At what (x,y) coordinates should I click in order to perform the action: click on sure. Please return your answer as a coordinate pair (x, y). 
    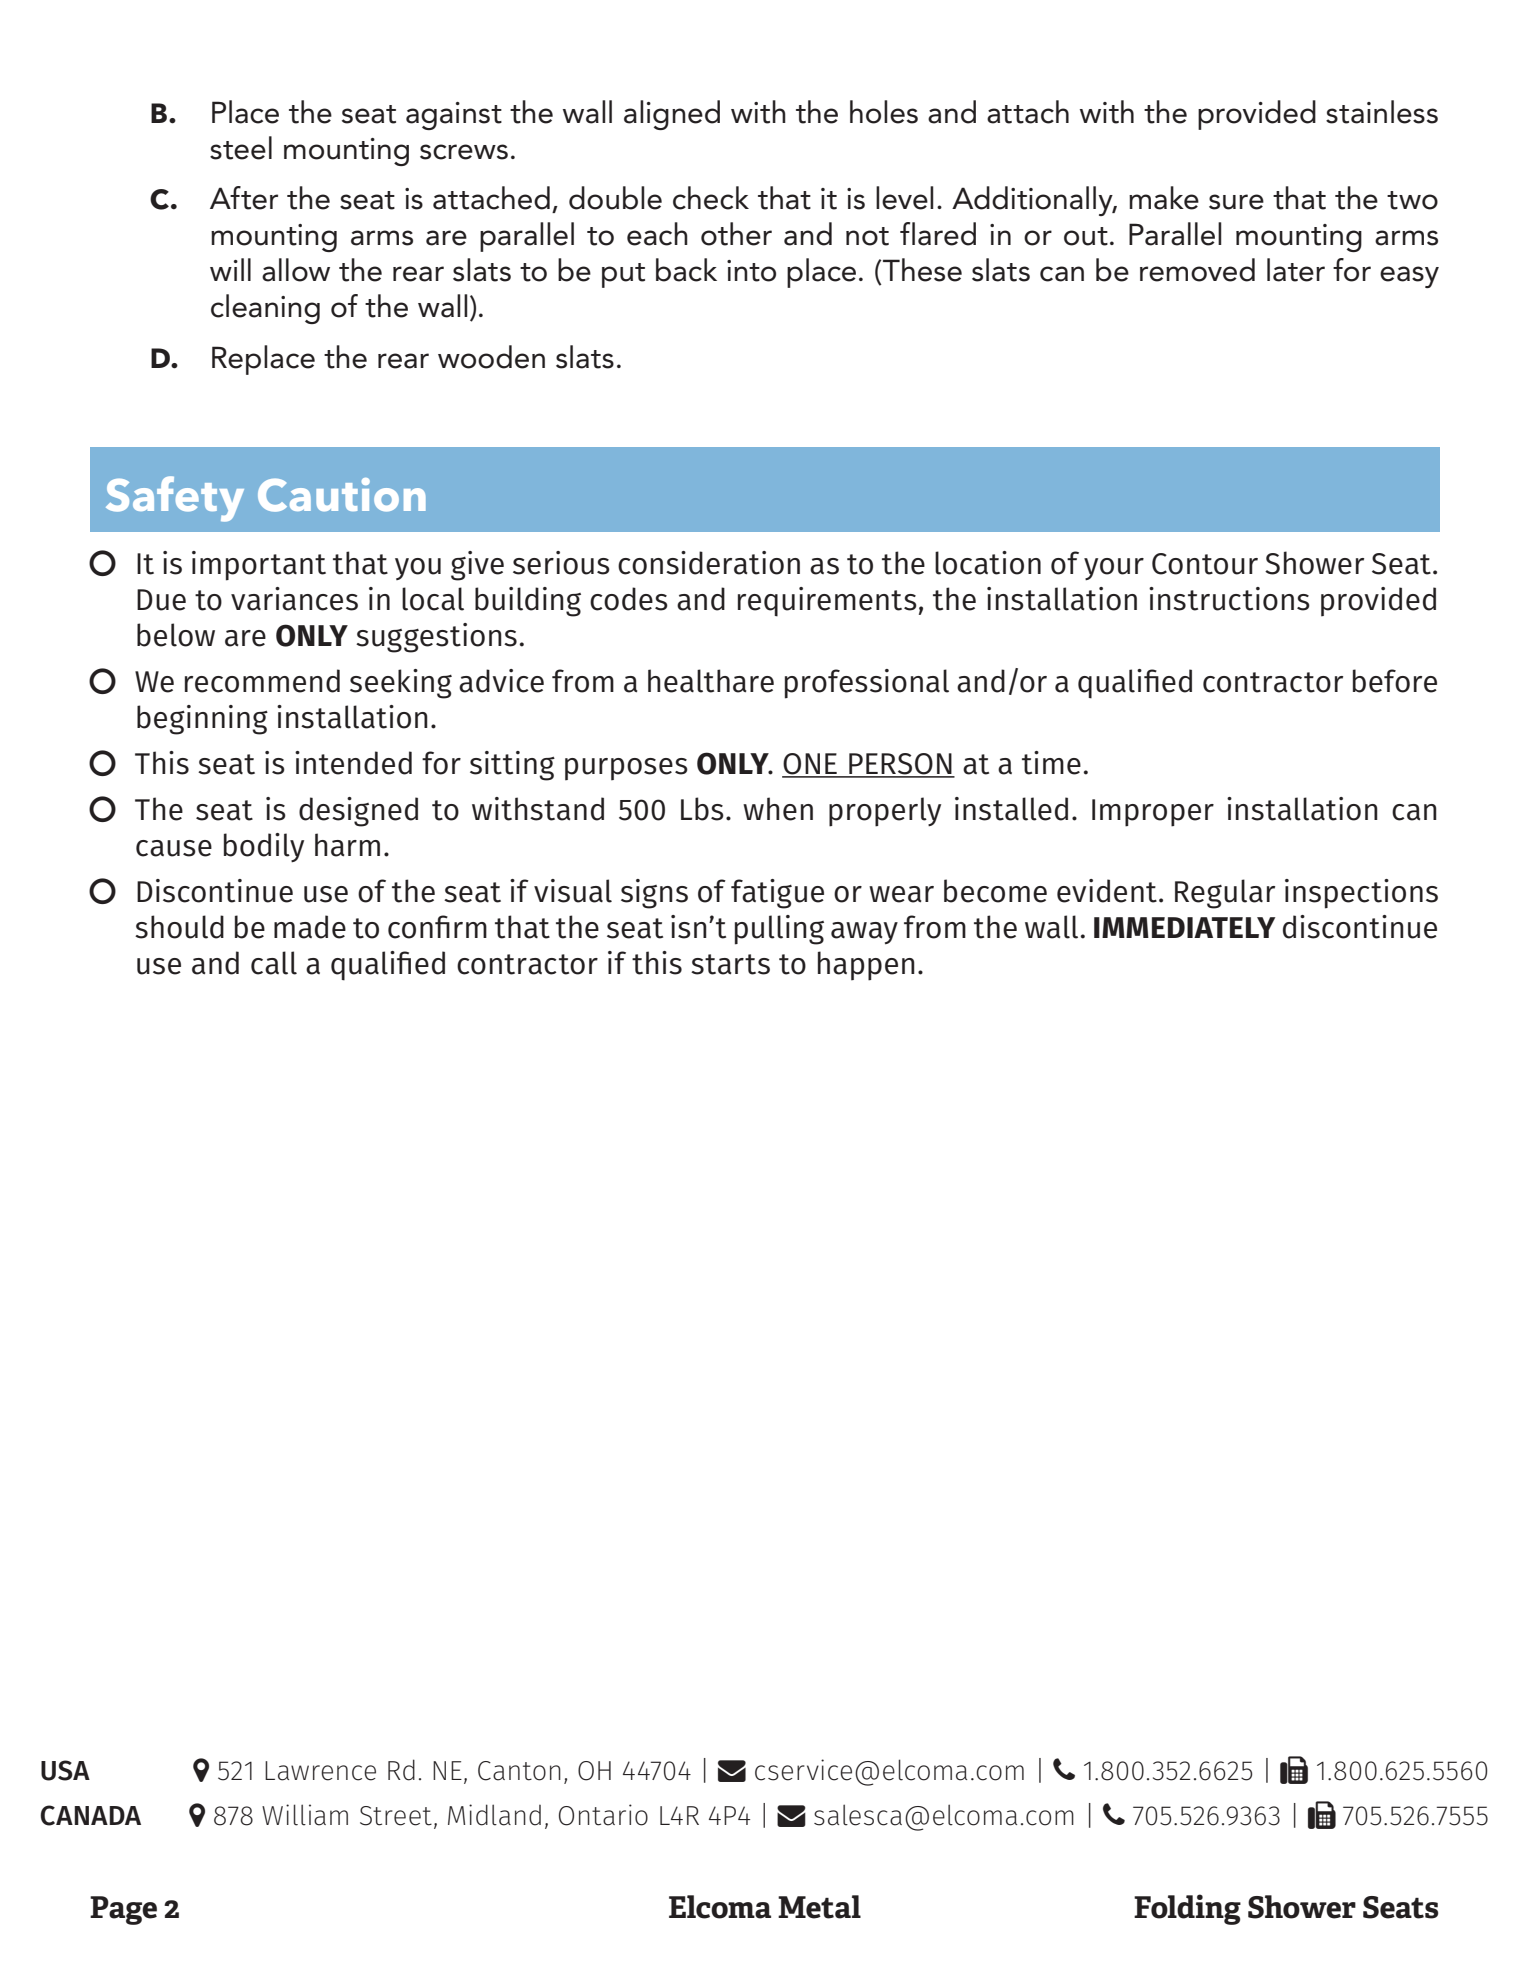
    Looking at the image, I should click on (1236, 202).
